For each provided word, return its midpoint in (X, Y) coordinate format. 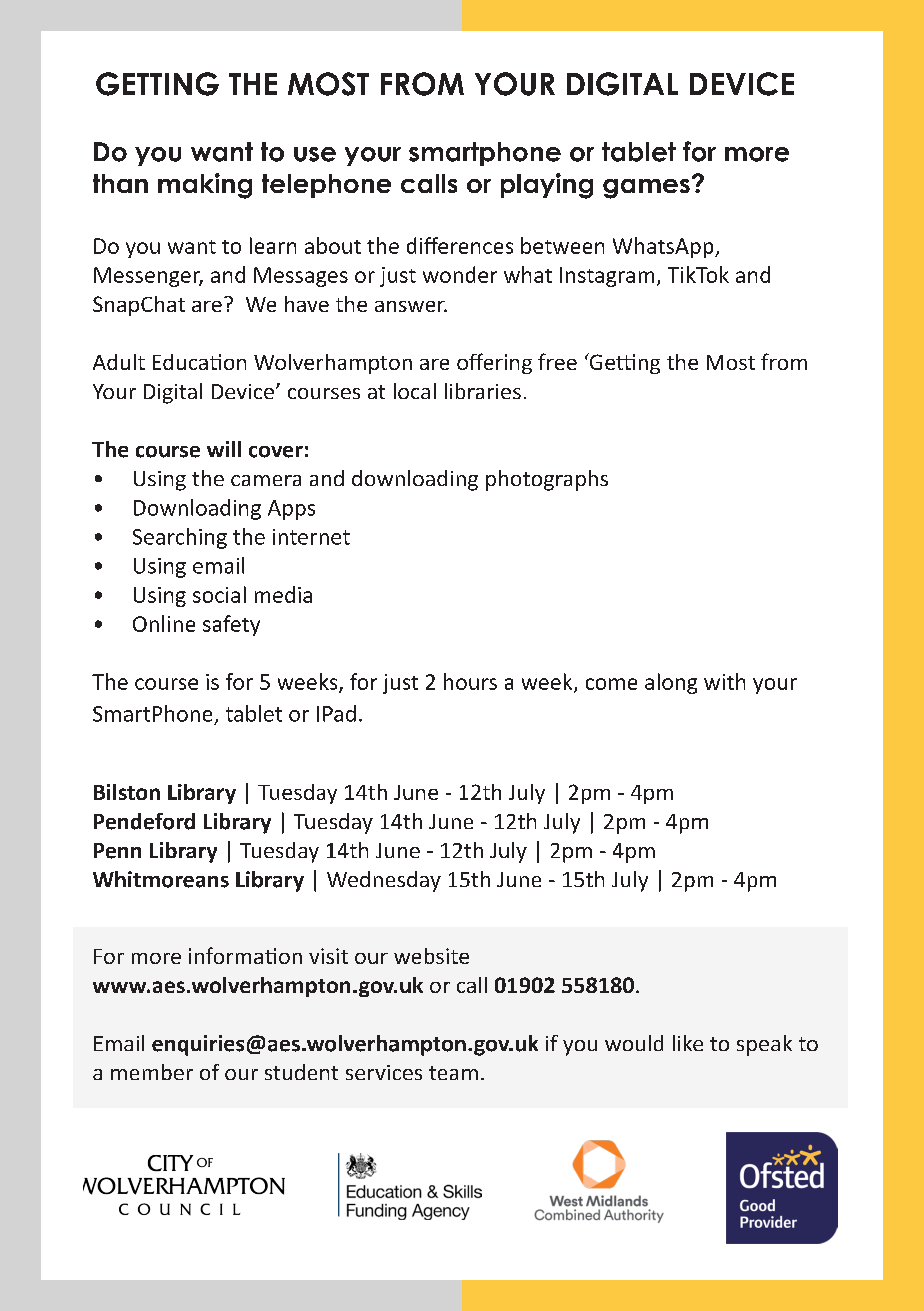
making (205, 186)
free (557, 361)
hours (470, 681)
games (646, 189)
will (224, 449)
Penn (117, 851)
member (152, 1072)
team (453, 1073)
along (671, 683)
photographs (547, 480)
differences (460, 245)
